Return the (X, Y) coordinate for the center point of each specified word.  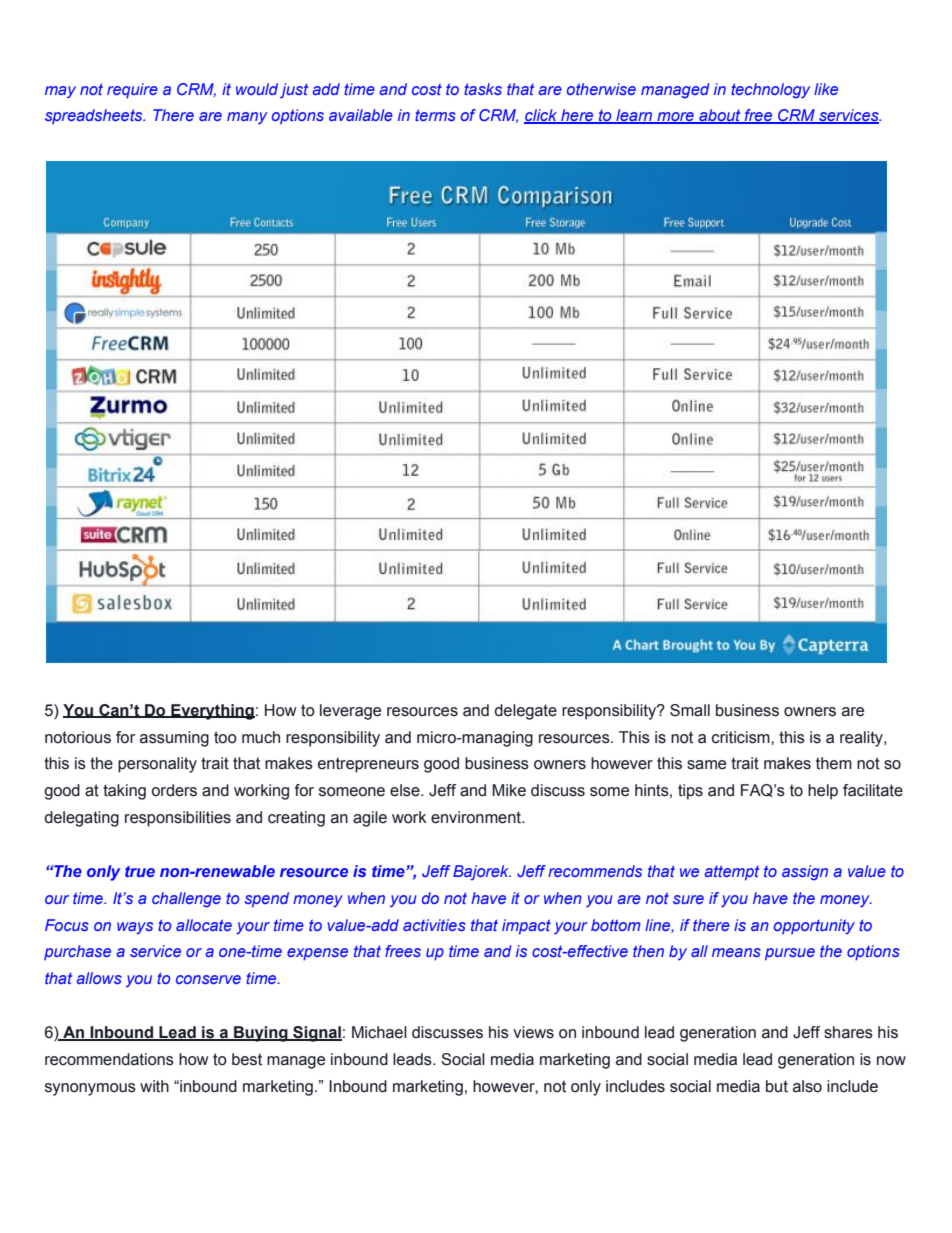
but (777, 1086)
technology (770, 91)
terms (435, 115)
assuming (174, 739)
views (533, 1032)
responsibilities (178, 819)
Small (690, 710)
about (720, 116)
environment (477, 817)
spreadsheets (95, 116)
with (154, 1086)
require (132, 91)
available (361, 115)
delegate (525, 712)
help (823, 792)
